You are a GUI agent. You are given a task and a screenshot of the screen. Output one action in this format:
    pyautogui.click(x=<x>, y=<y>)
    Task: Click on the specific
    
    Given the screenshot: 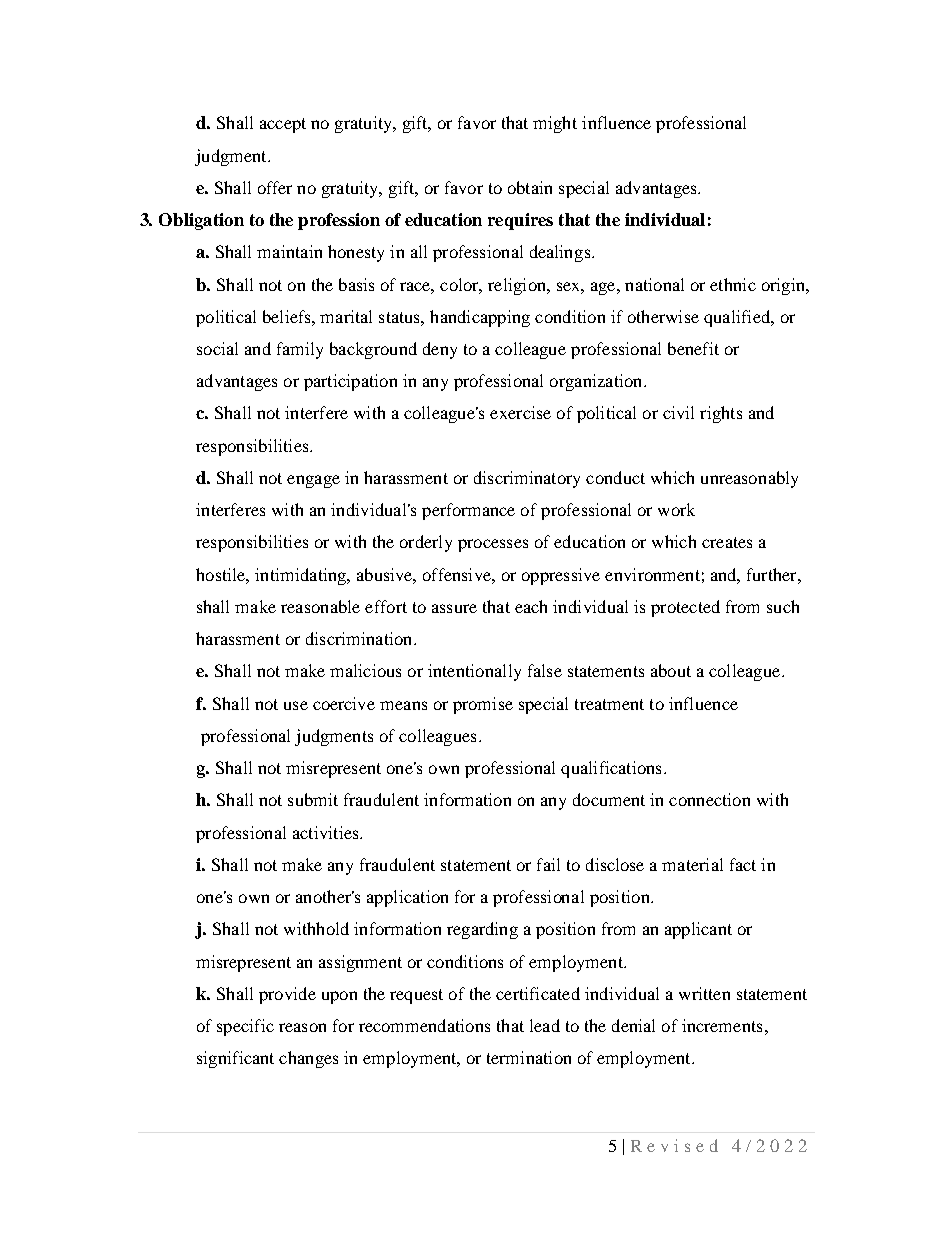 What is the action you would take?
    pyautogui.click(x=245, y=1027)
